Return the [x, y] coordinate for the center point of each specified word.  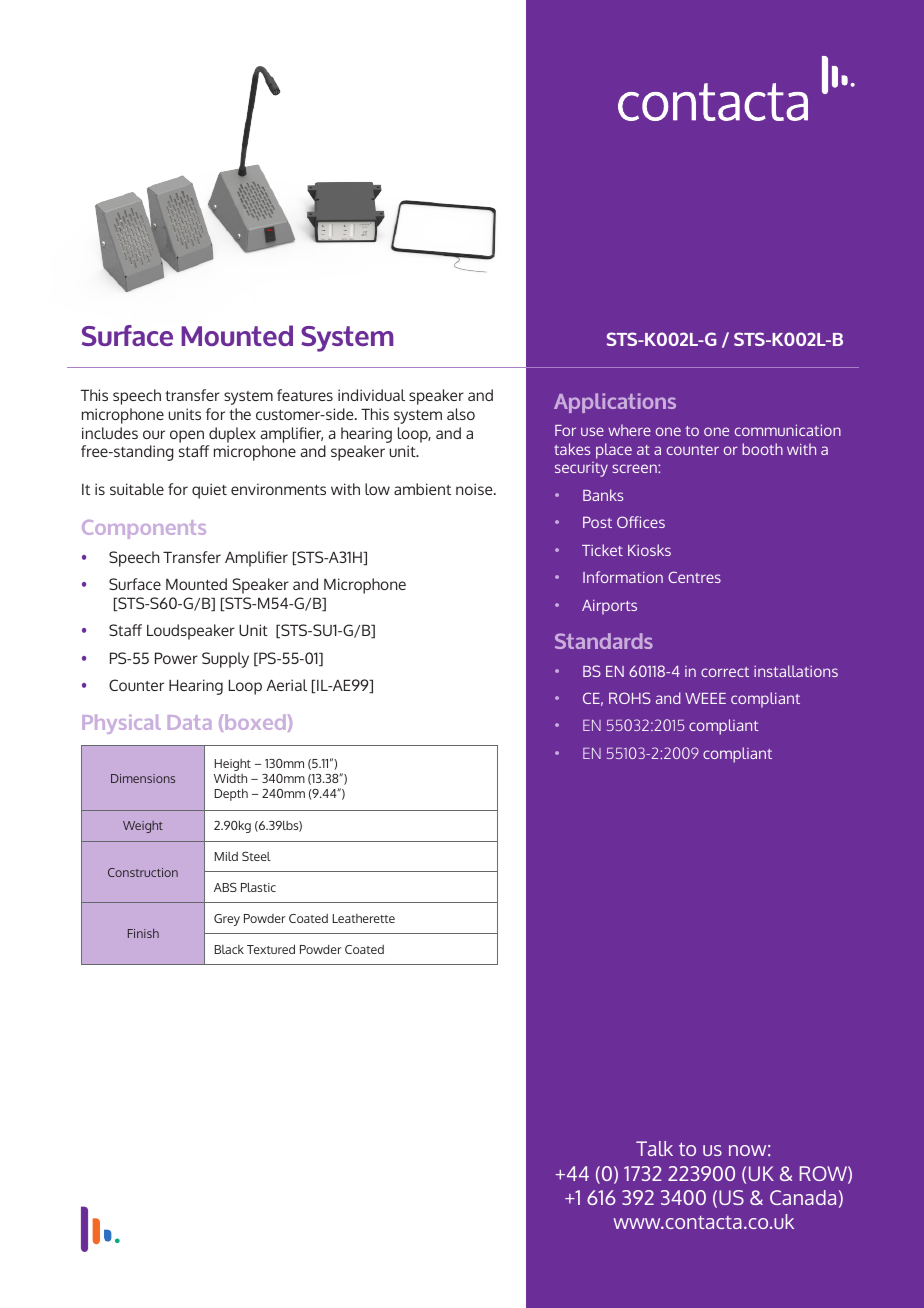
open [187, 436]
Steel [256, 856]
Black [229, 949]
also [461, 414]
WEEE [705, 698]
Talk [654, 1148]
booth [762, 449]
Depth [231, 794]
